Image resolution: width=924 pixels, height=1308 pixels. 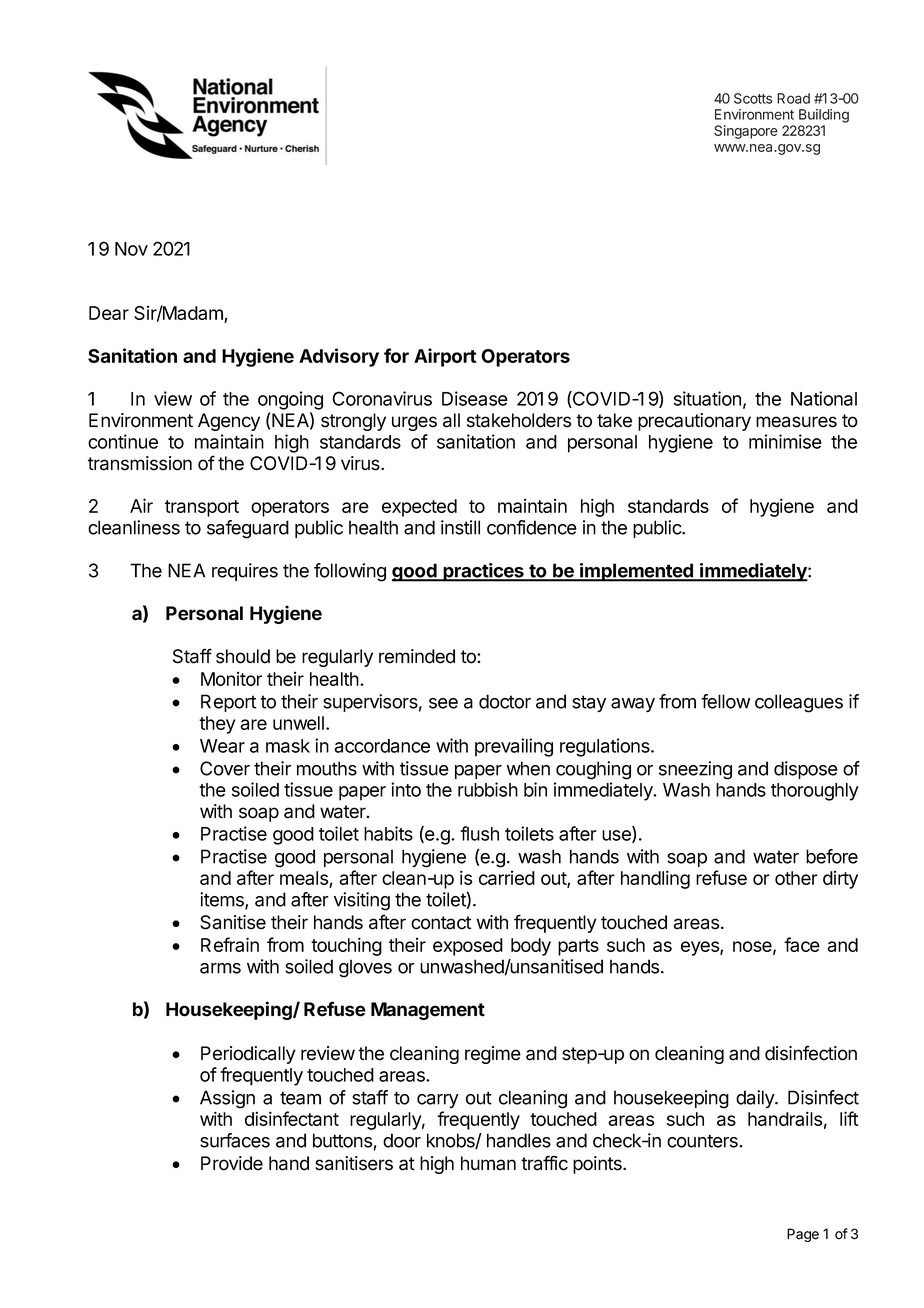 What do you see at coordinates (796, 878) in the screenshot?
I see `other` at bounding box center [796, 878].
